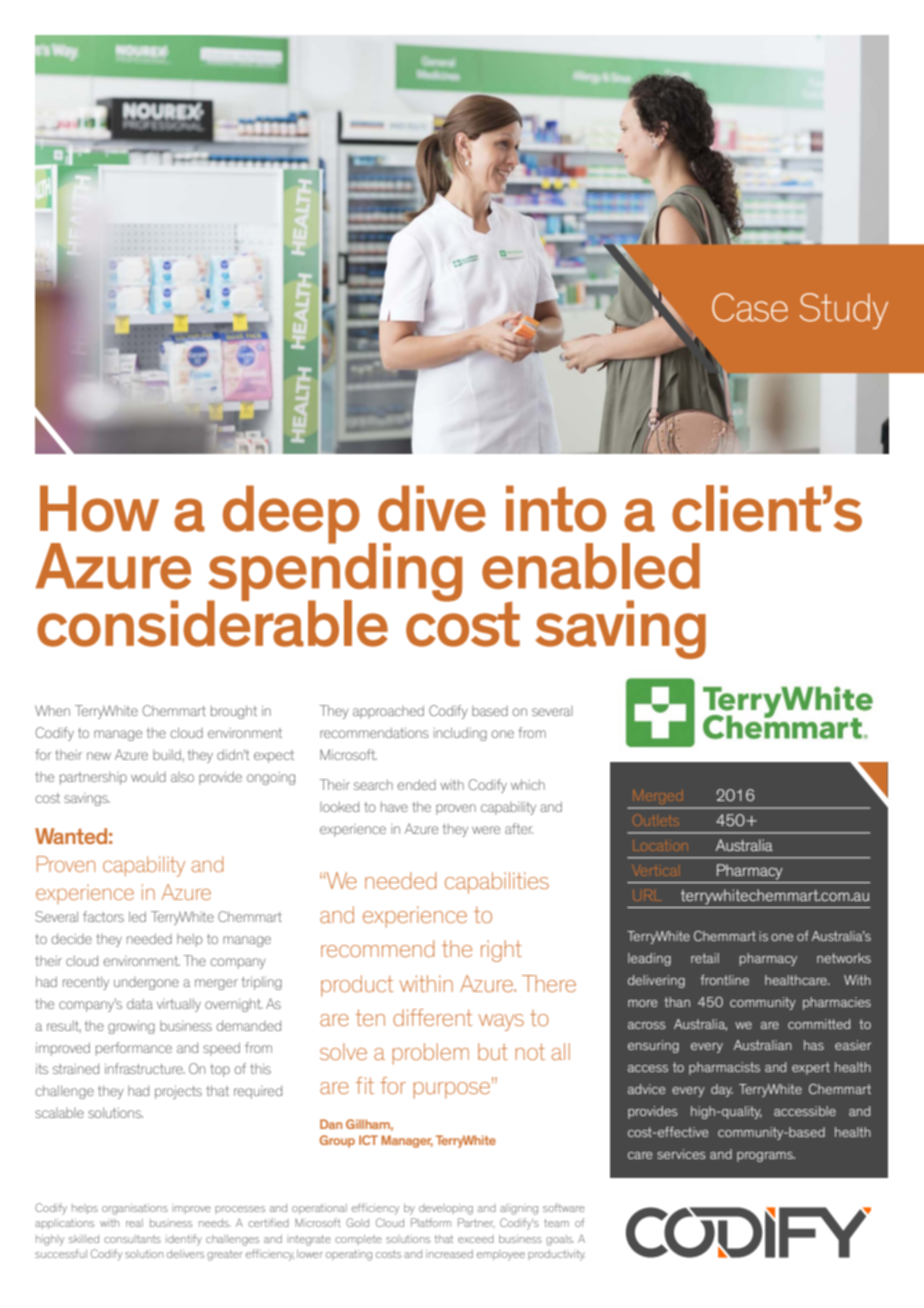 Image resolution: width=924 pixels, height=1308 pixels. What do you see at coordinates (148, 776) in the screenshot?
I see `would` at bounding box center [148, 776].
